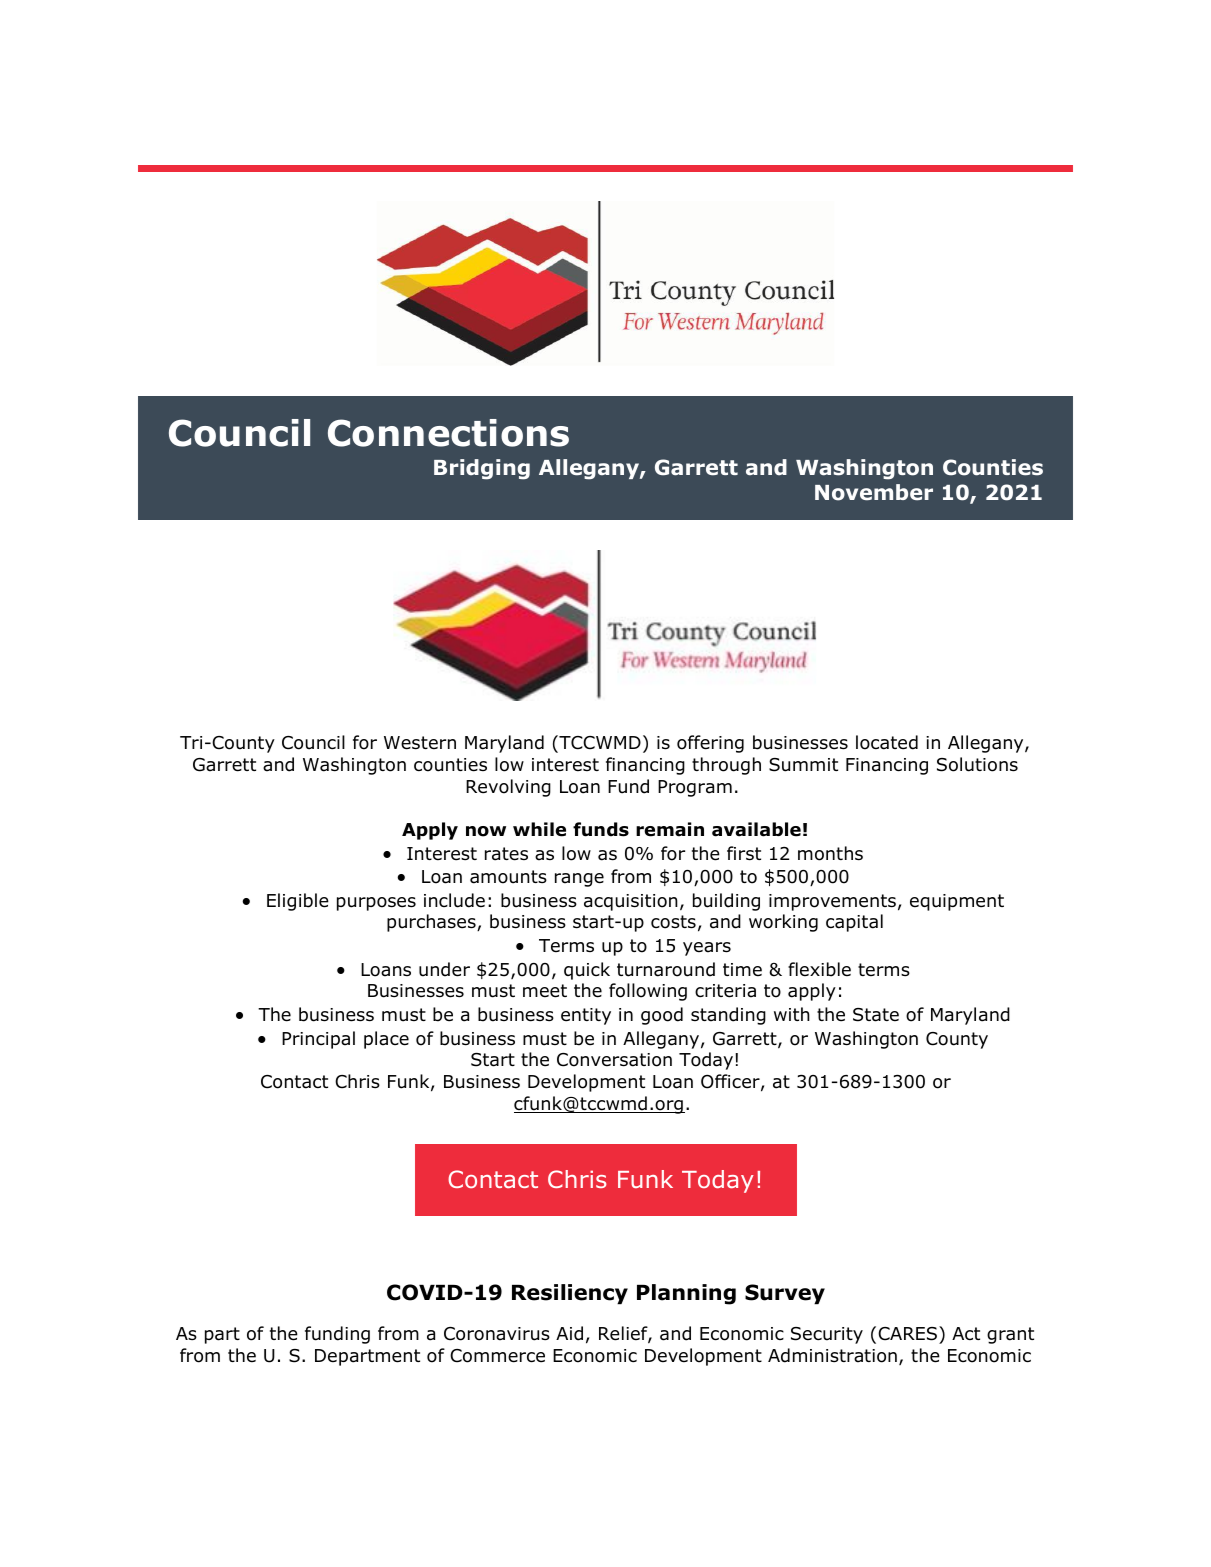  What do you see at coordinates (482, 469) in the page?
I see `Bridging` at bounding box center [482, 469].
